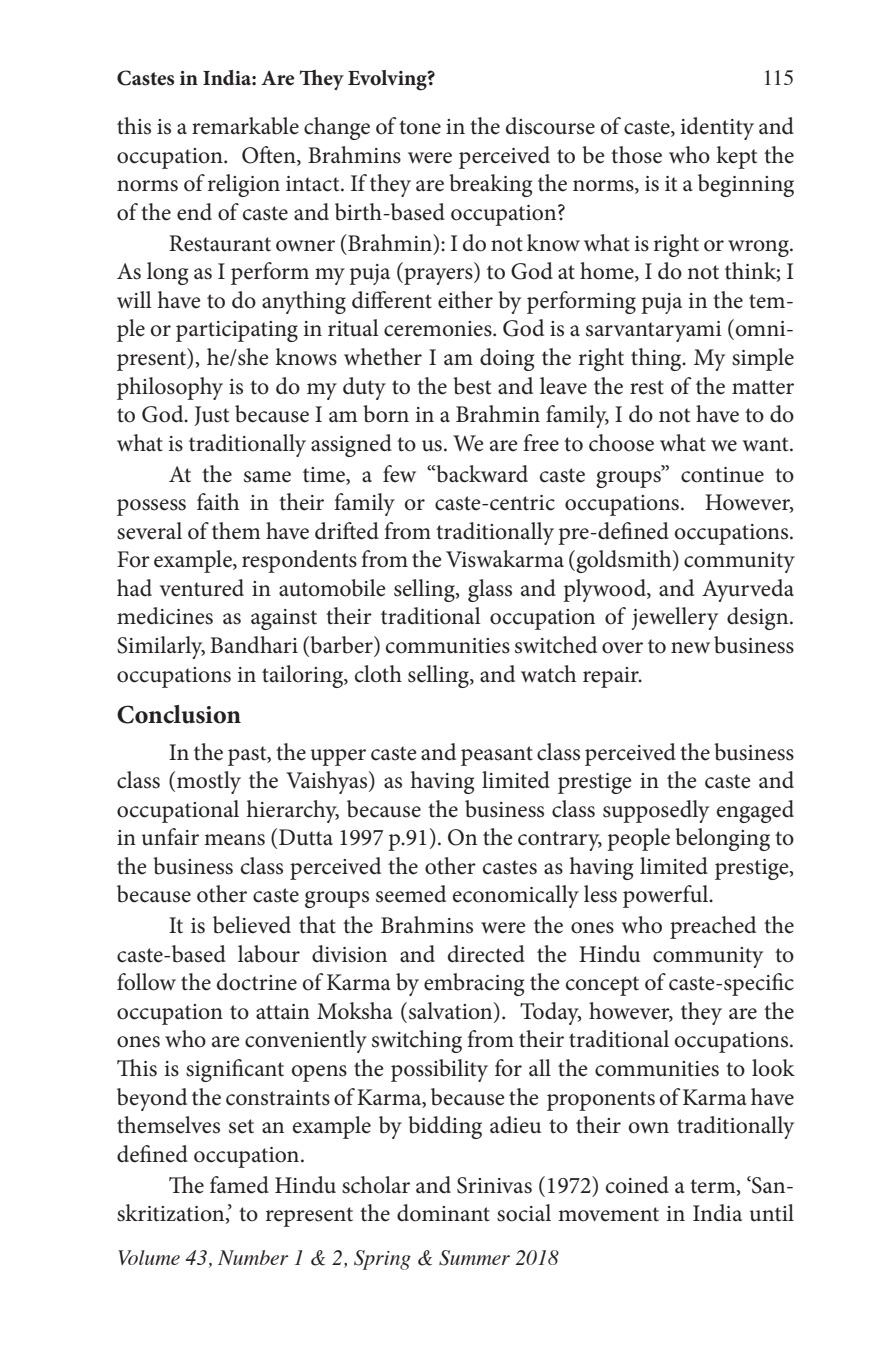  I want to click on breaking, so click(490, 185).
